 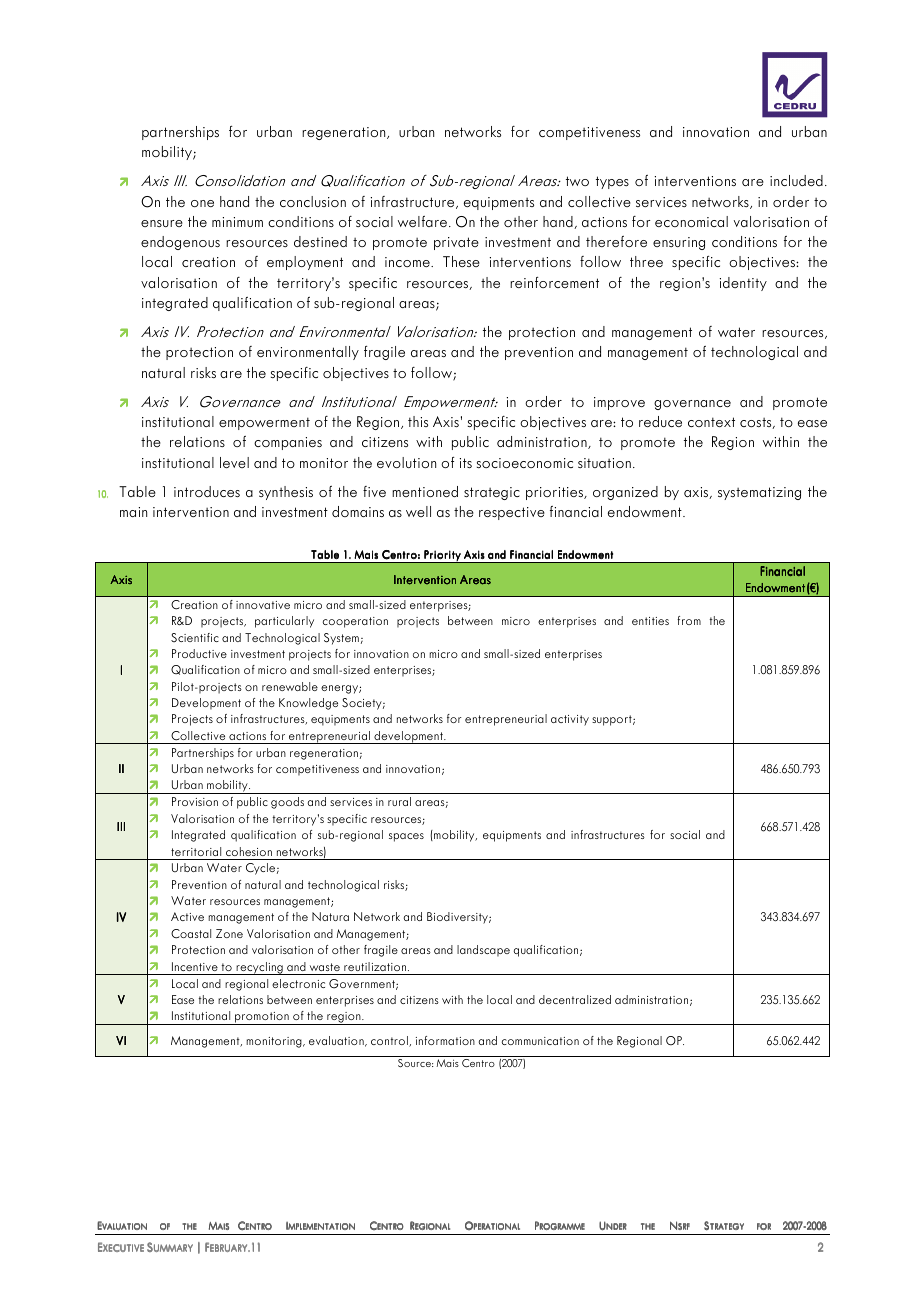 What do you see at coordinates (691, 221) in the screenshot?
I see `economical` at bounding box center [691, 221].
